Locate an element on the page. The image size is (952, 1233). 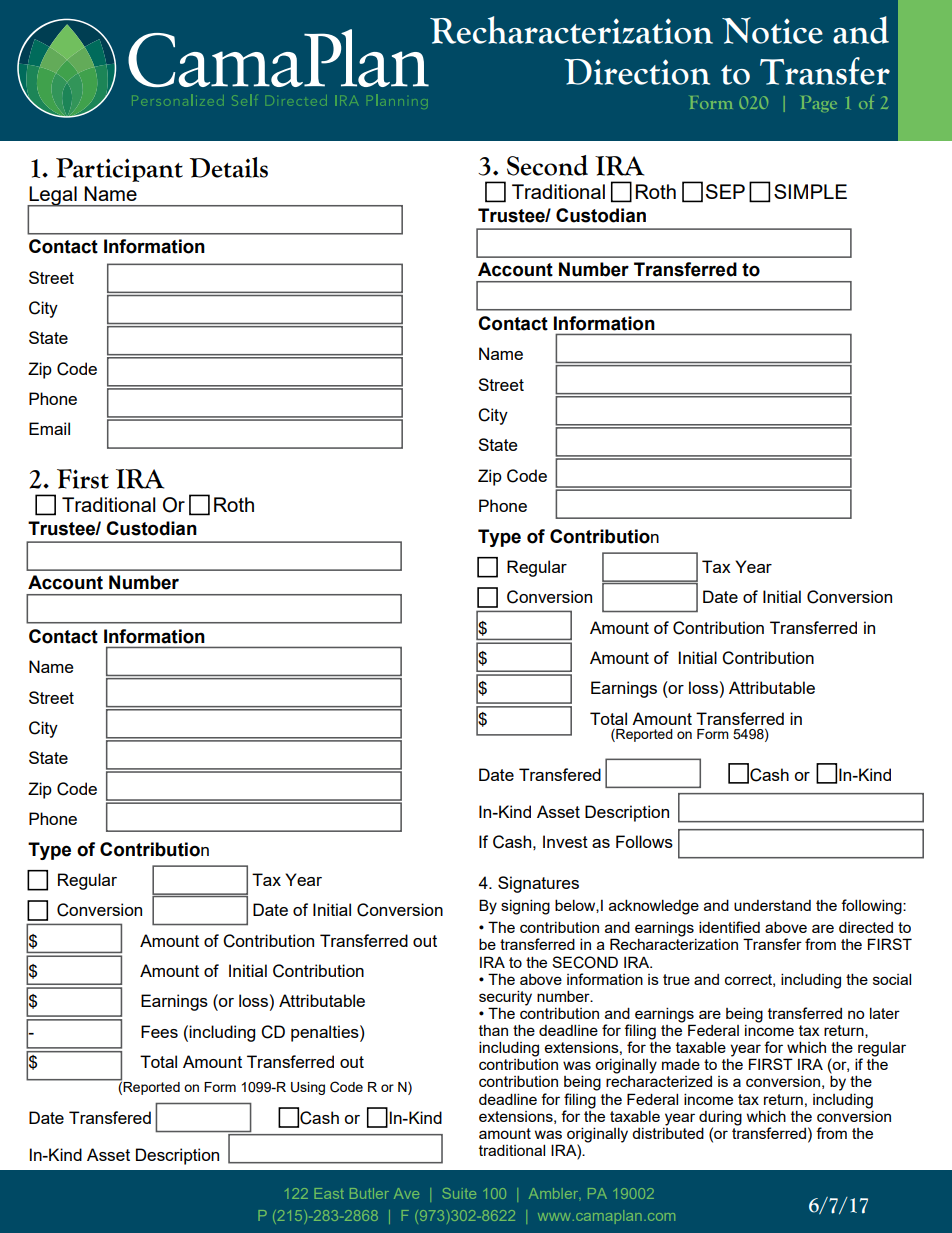
Invest is located at coordinates (565, 841).
